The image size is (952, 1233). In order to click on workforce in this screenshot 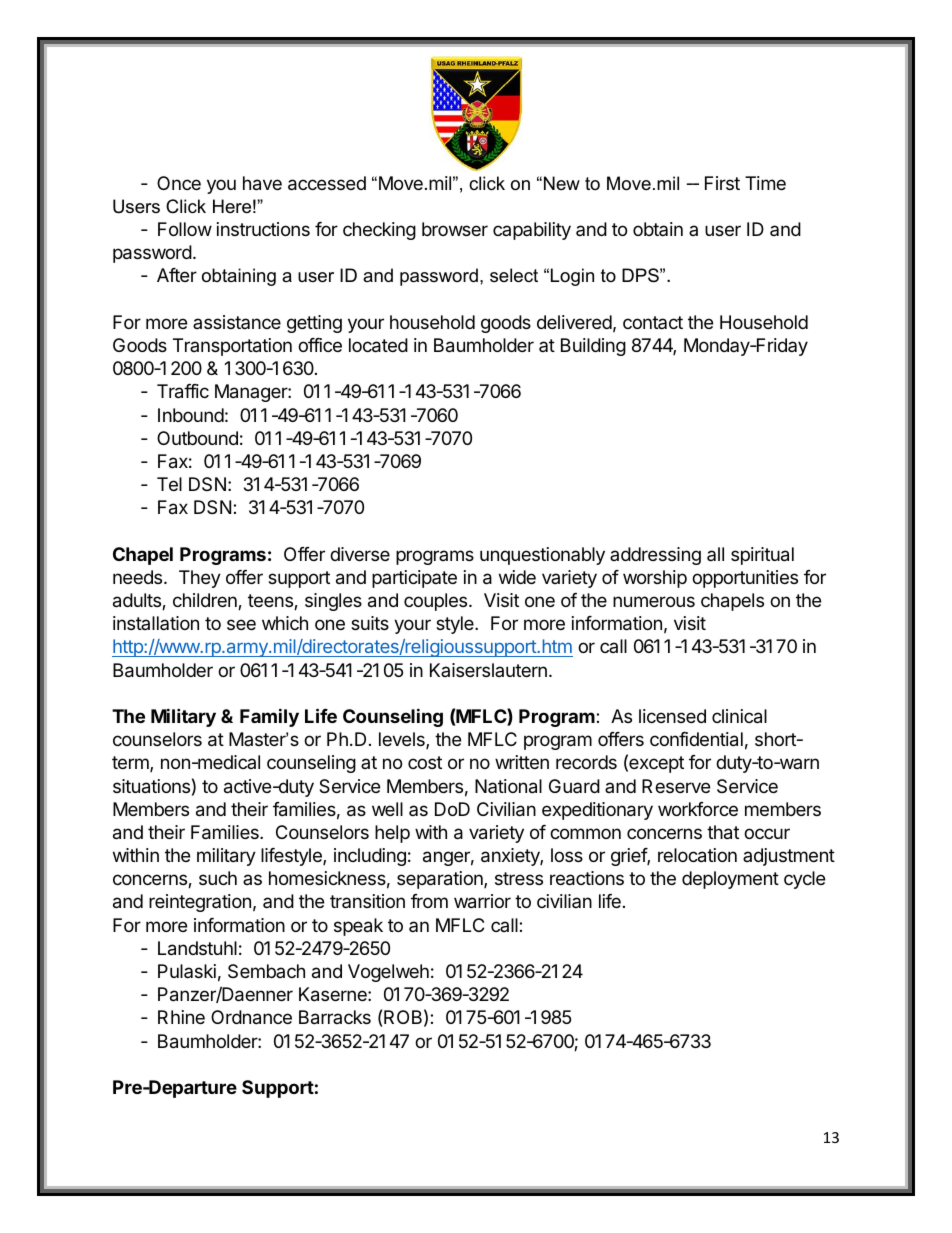, I will do `click(698, 809)`.
